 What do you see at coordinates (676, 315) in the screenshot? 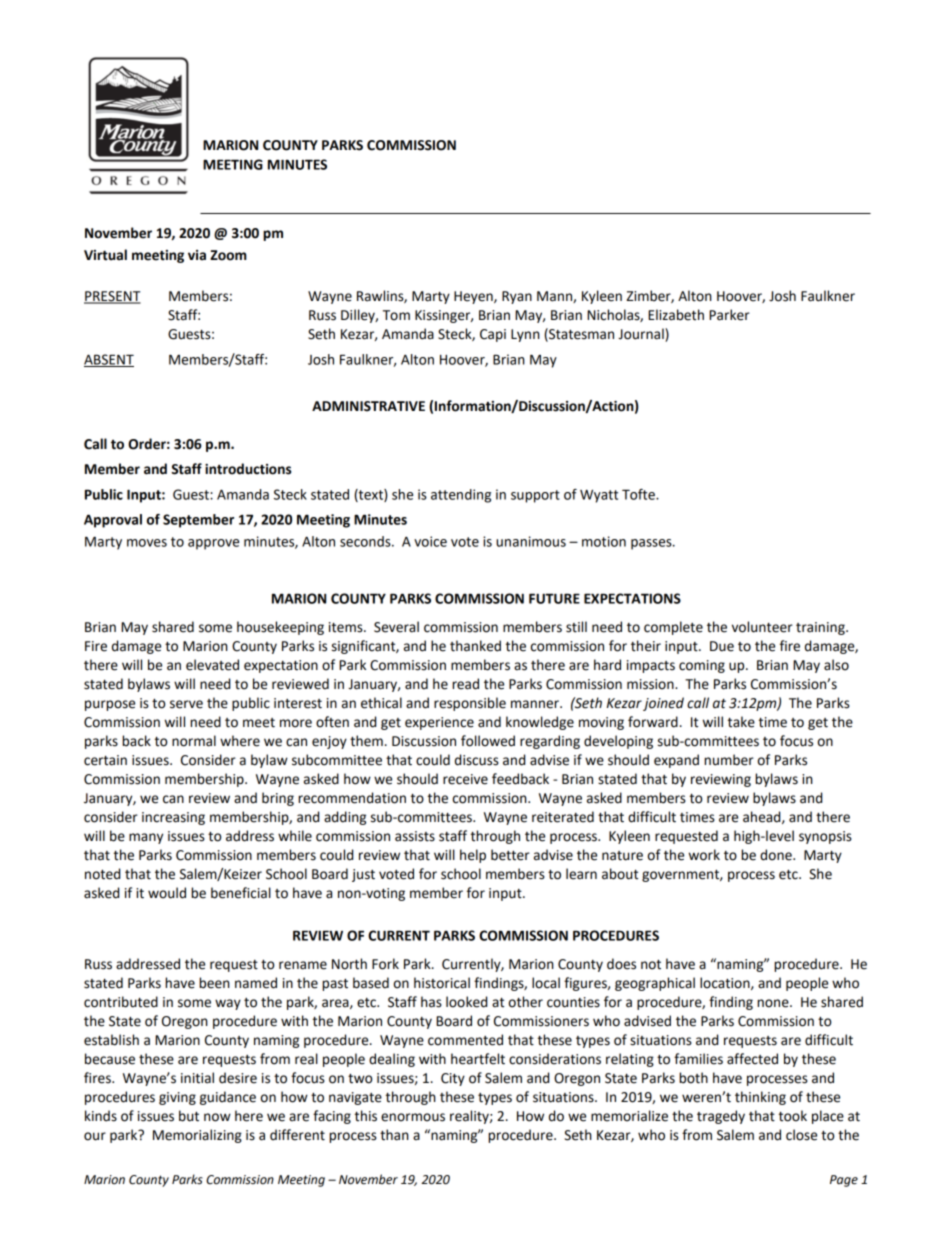
I see `Elizabeth` at bounding box center [676, 315].
